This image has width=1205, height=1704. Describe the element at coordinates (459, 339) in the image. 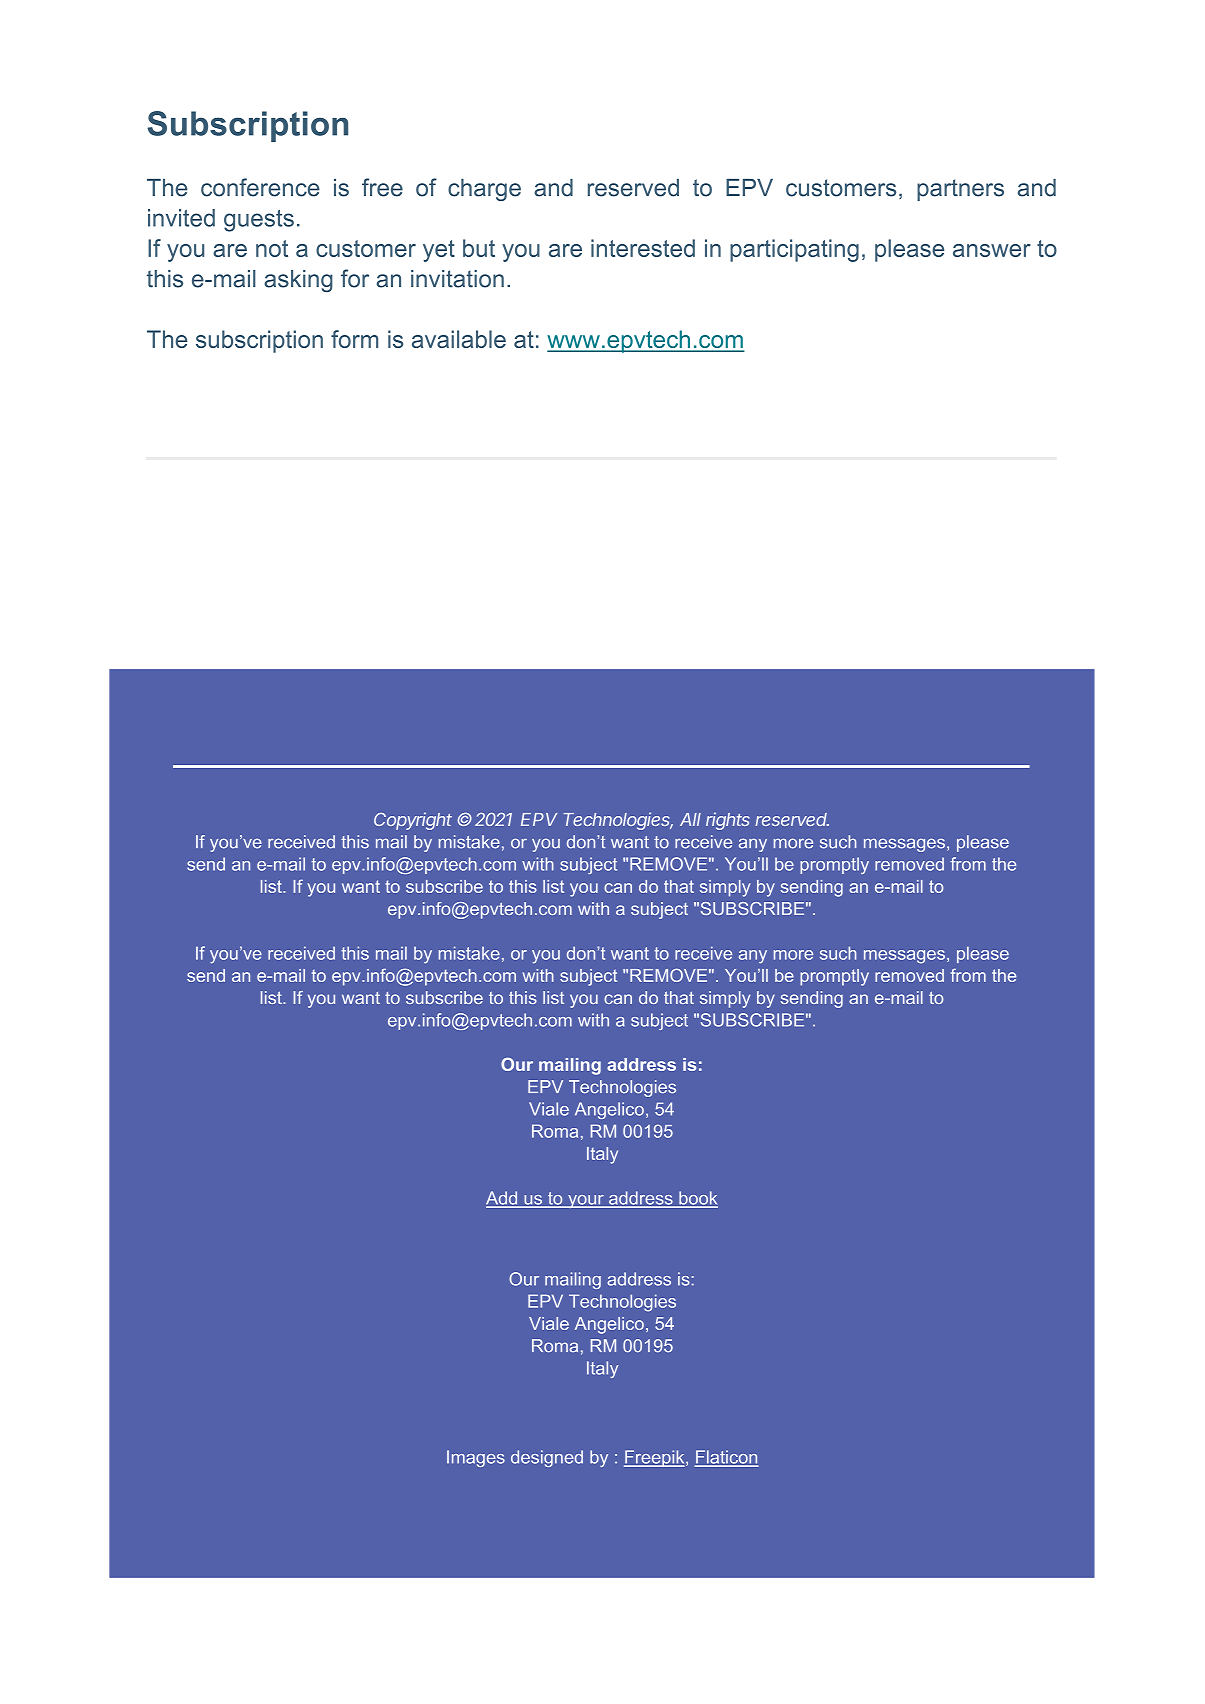

I see `available` at that location.
